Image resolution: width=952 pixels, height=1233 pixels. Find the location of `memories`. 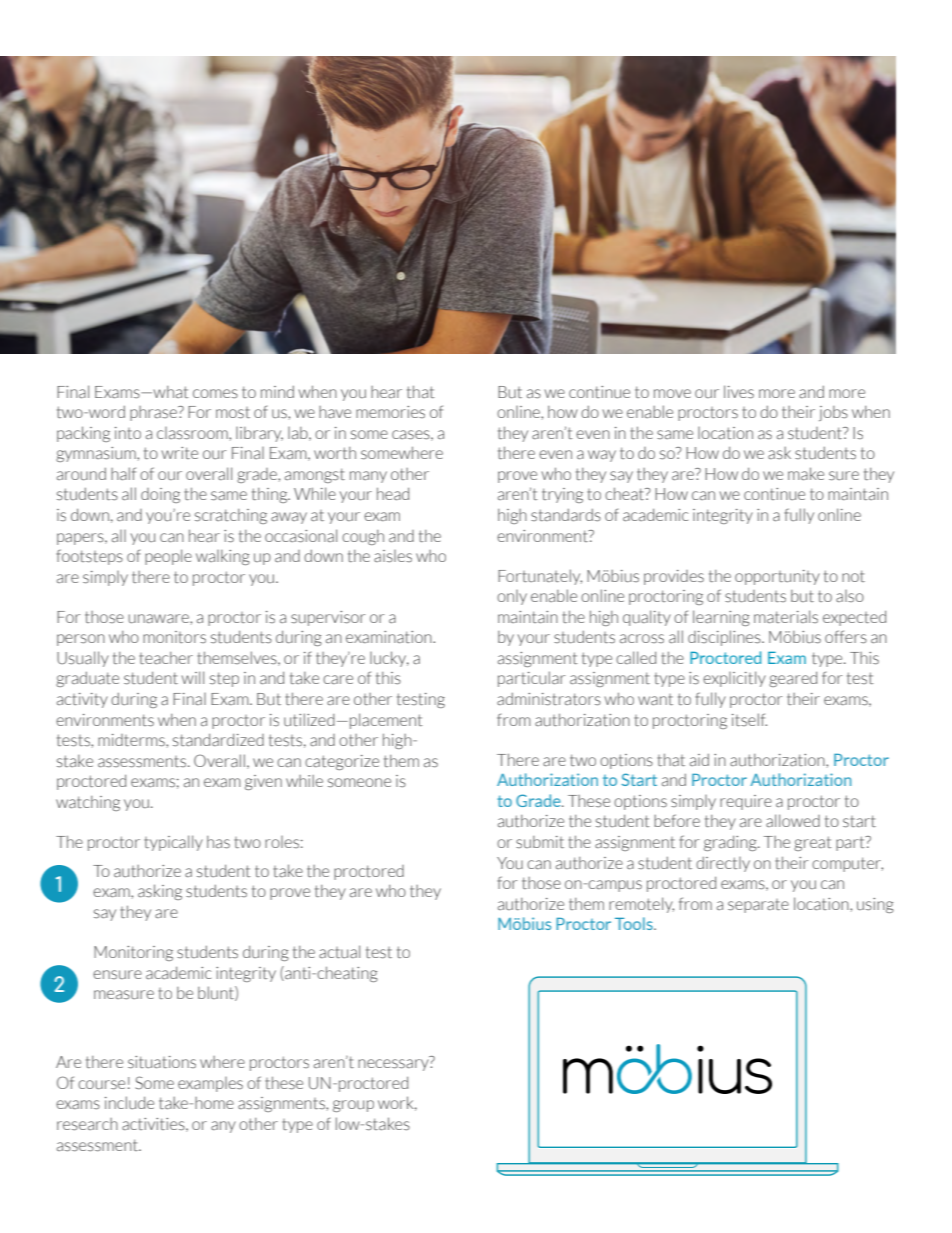

memories is located at coordinates (390, 412).
